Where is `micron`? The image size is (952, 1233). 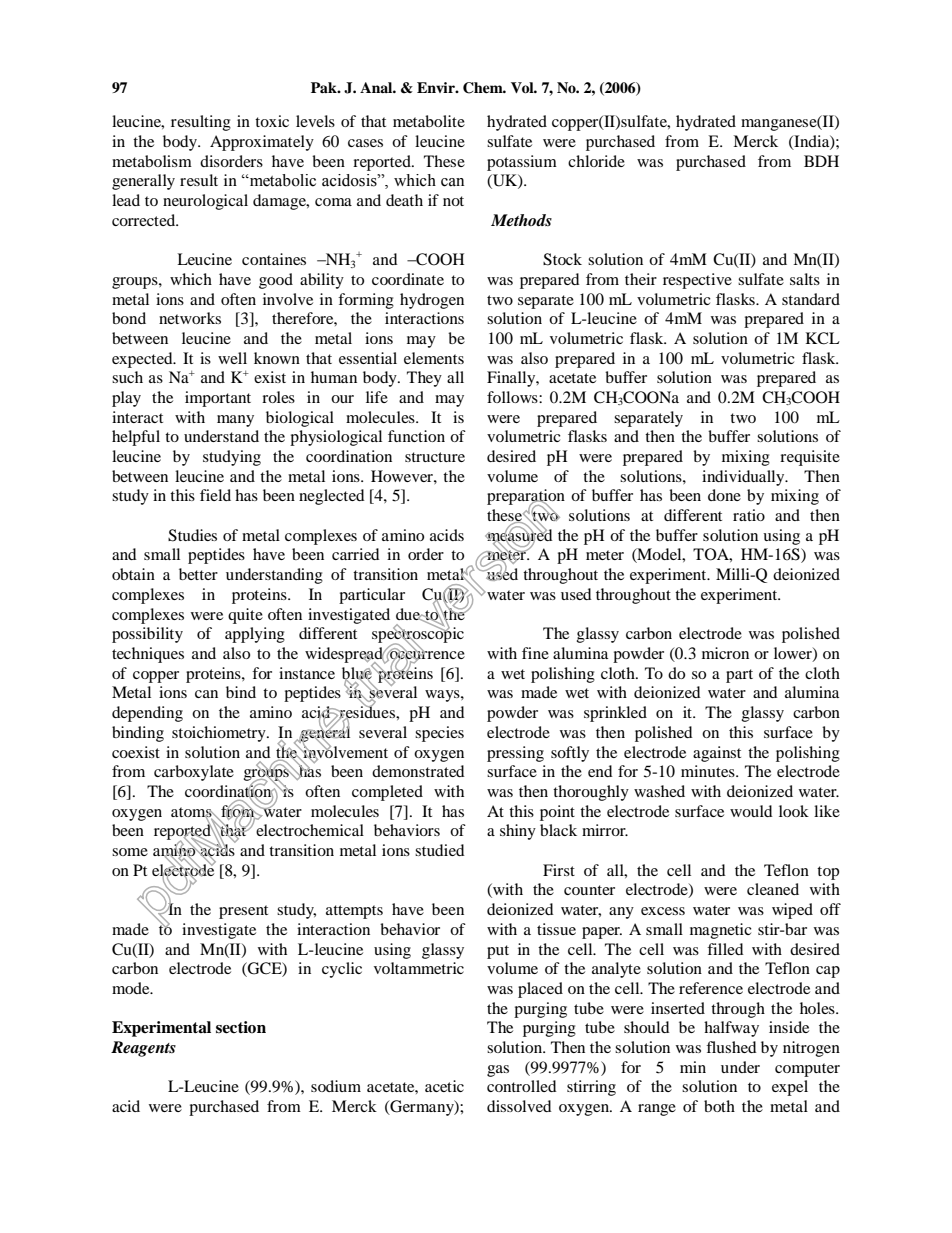 micron is located at coordinates (725, 653).
